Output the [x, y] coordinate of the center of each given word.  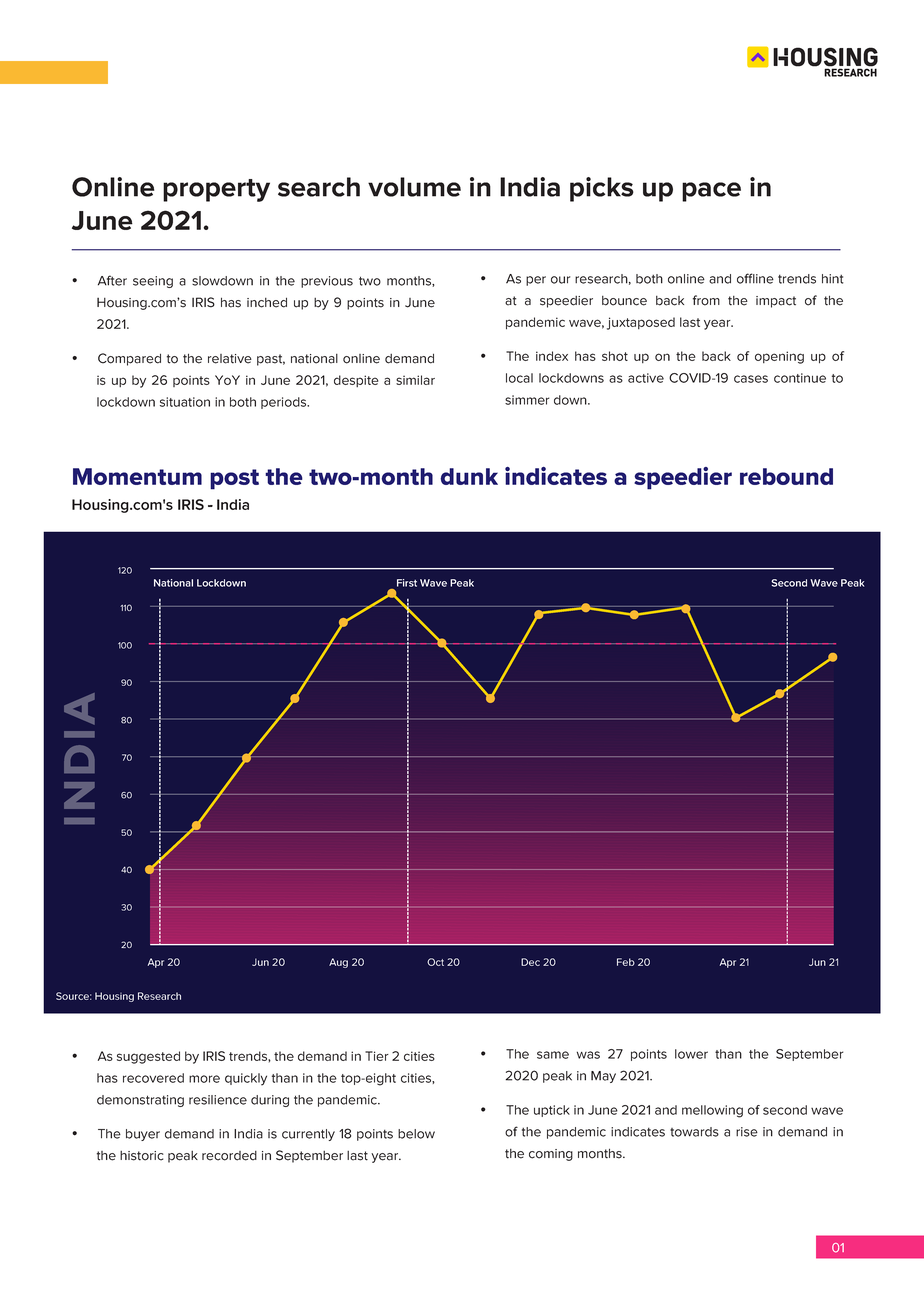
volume [414, 187]
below [416, 1134]
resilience [218, 1100]
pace [711, 192]
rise [747, 1132]
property [216, 190]
